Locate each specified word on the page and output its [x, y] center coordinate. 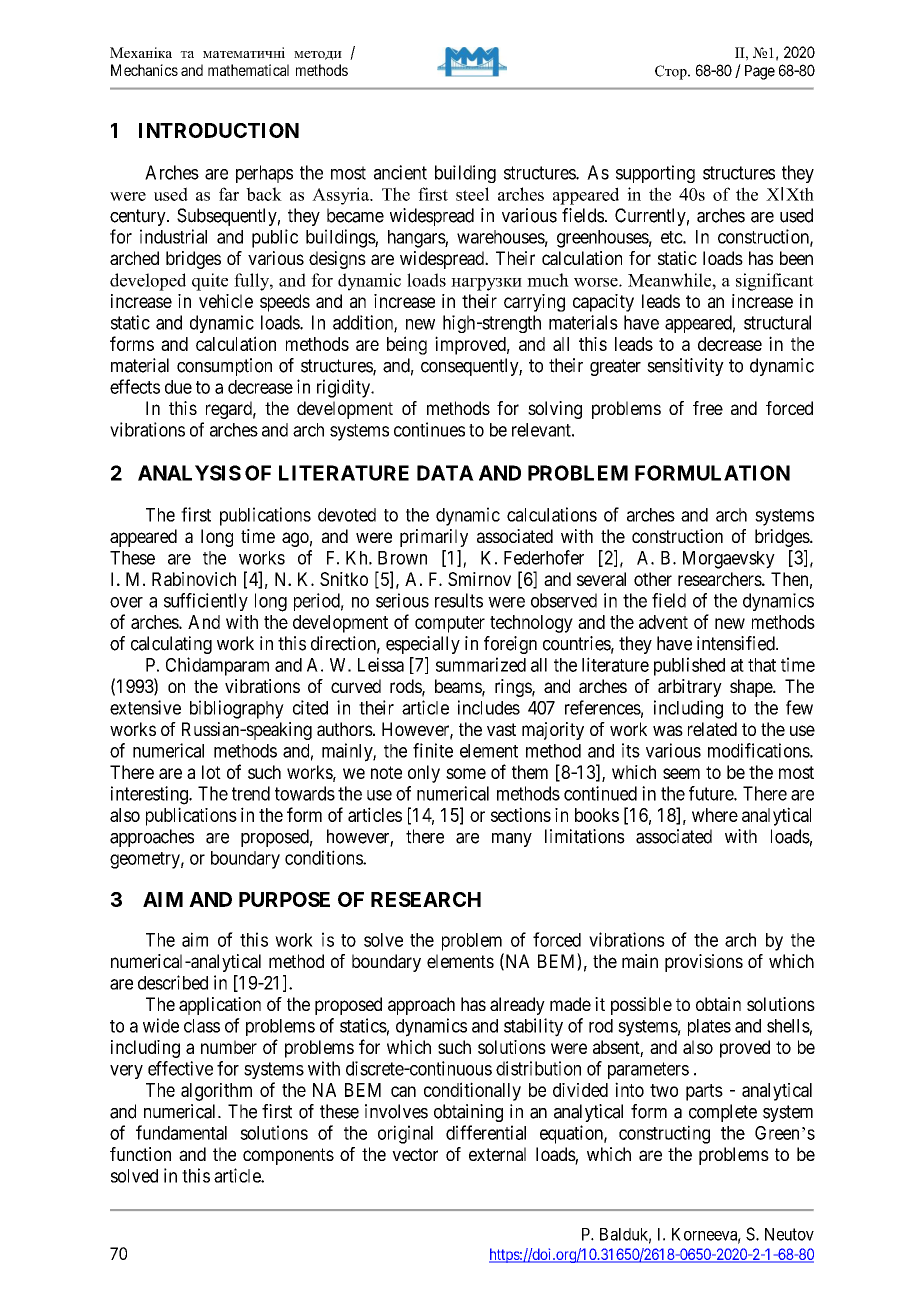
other [653, 579]
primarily [434, 538]
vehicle [226, 301]
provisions [704, 963]
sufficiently [206, 602]
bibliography [237, 709]
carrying [534, 303]
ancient [400, 172]
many [512, 840]
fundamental [181, 1132]
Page [760, 72]
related [712, 729]
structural [777, 322]
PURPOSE [284, 899]
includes [489, 707]
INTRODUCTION [219, 130]
